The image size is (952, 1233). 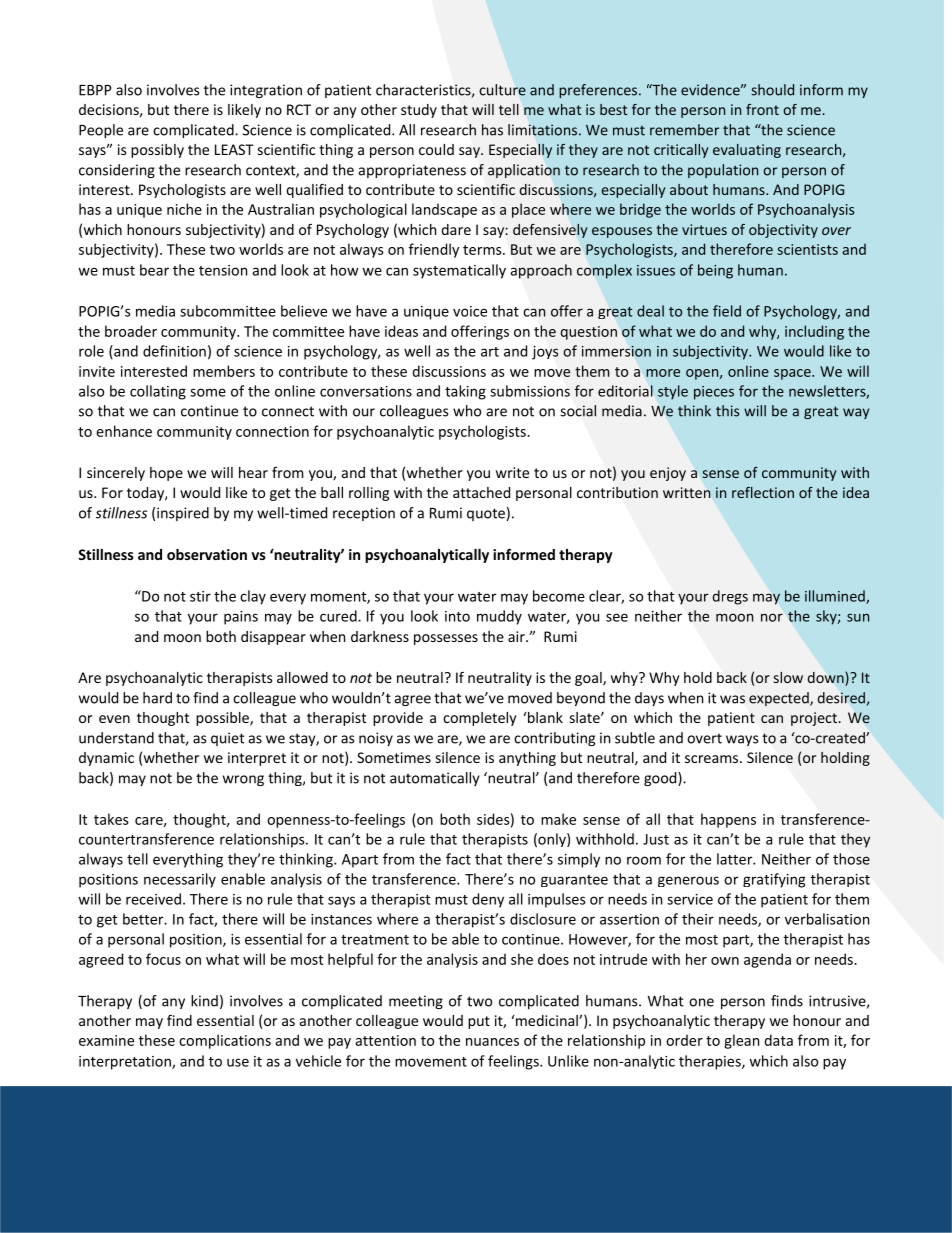 What do you see at coordinates (502, 90) in the image?
I see `culture` at bounding box center [502, 90].
